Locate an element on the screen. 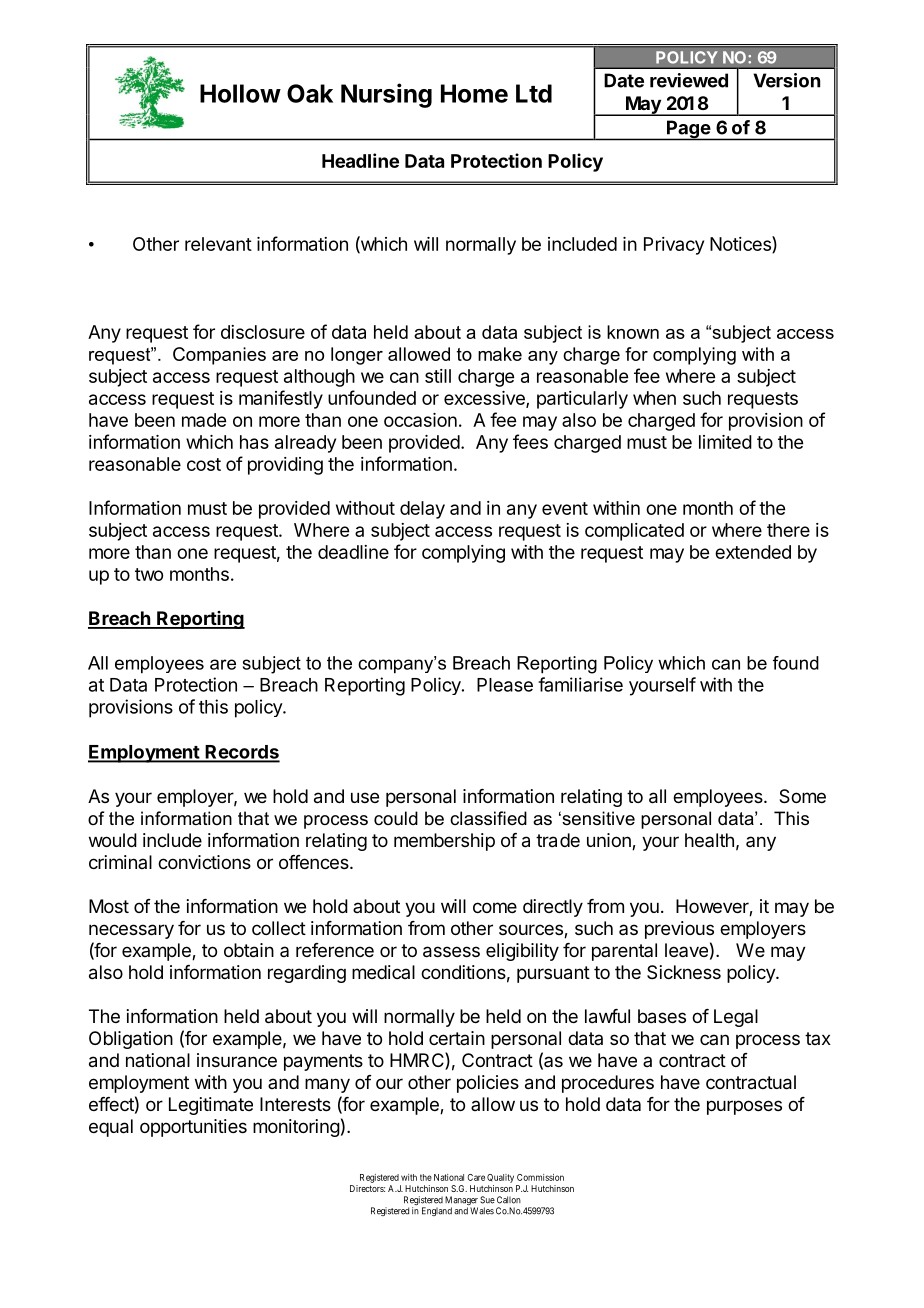  two is located at coordinates (149, 574).
